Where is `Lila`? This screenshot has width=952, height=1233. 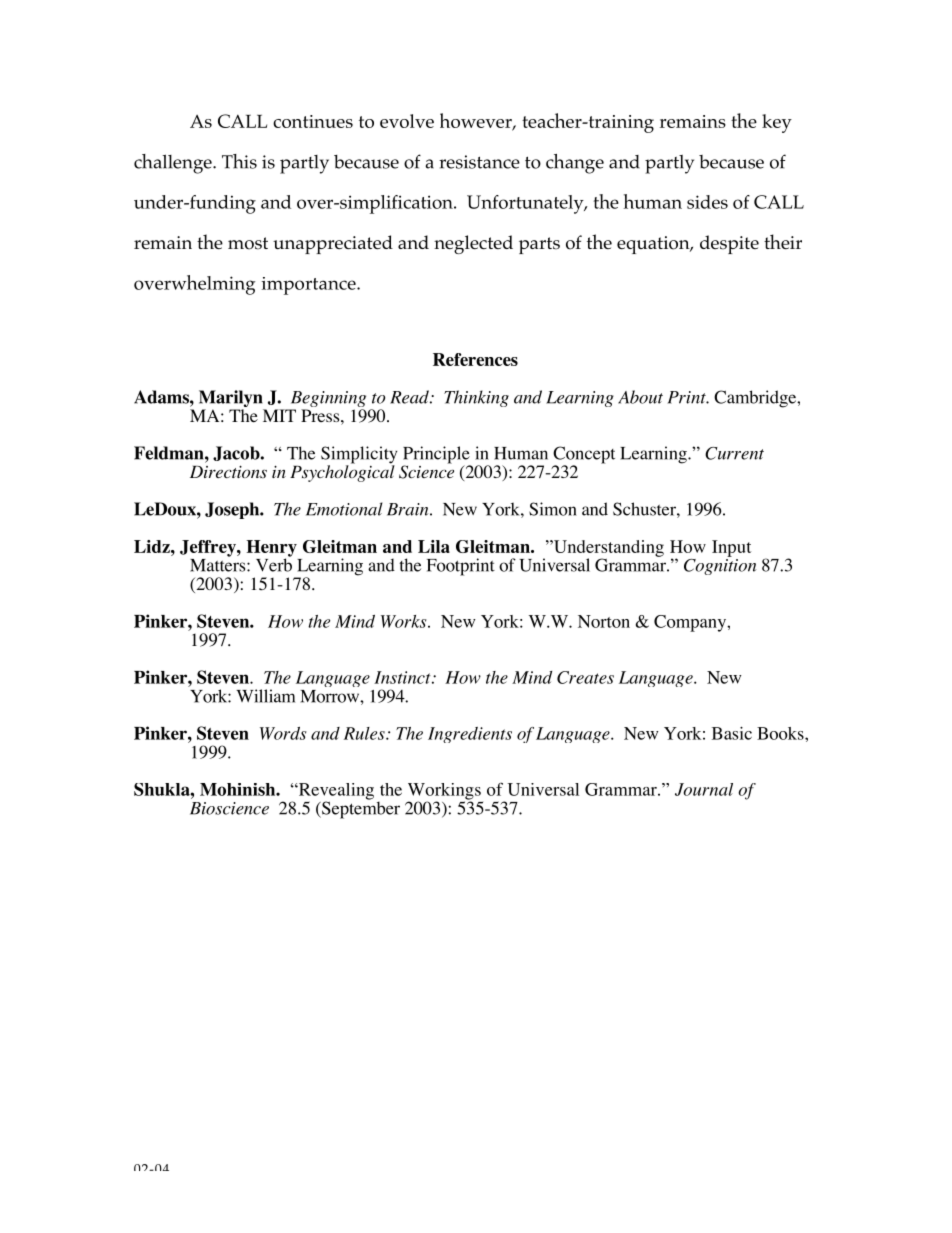 Lila is located at coordinates (434, 546).
